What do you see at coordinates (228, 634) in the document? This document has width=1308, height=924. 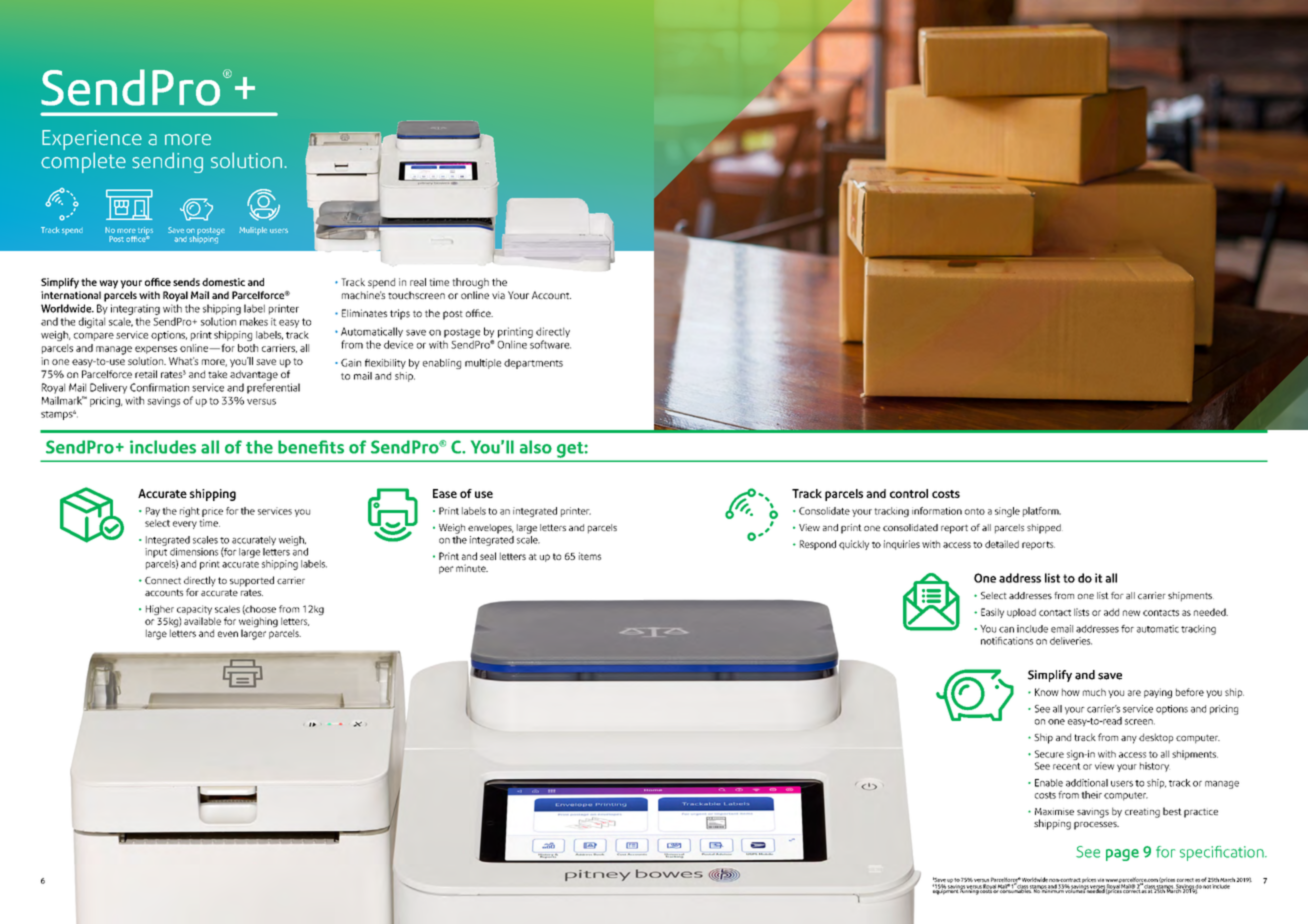 I see `even` at bounding box center [228, 634].
